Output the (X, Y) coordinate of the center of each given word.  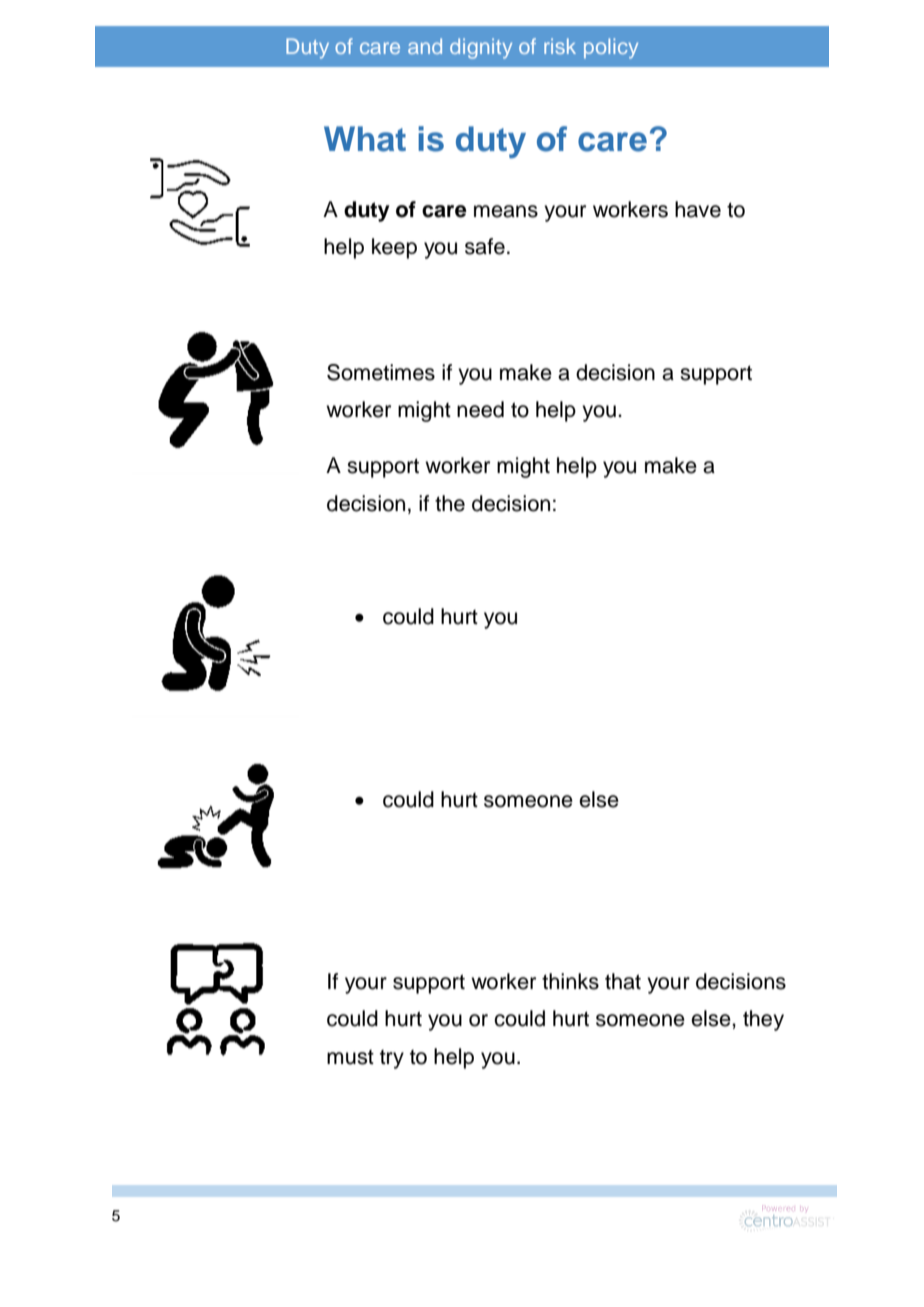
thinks (570, 981)
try (392, 1059)
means (506, 211)
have (698, 209)
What (365, 139)
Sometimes (381, 372)
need (480, 409)
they (763, 1020)
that (623, 981)
